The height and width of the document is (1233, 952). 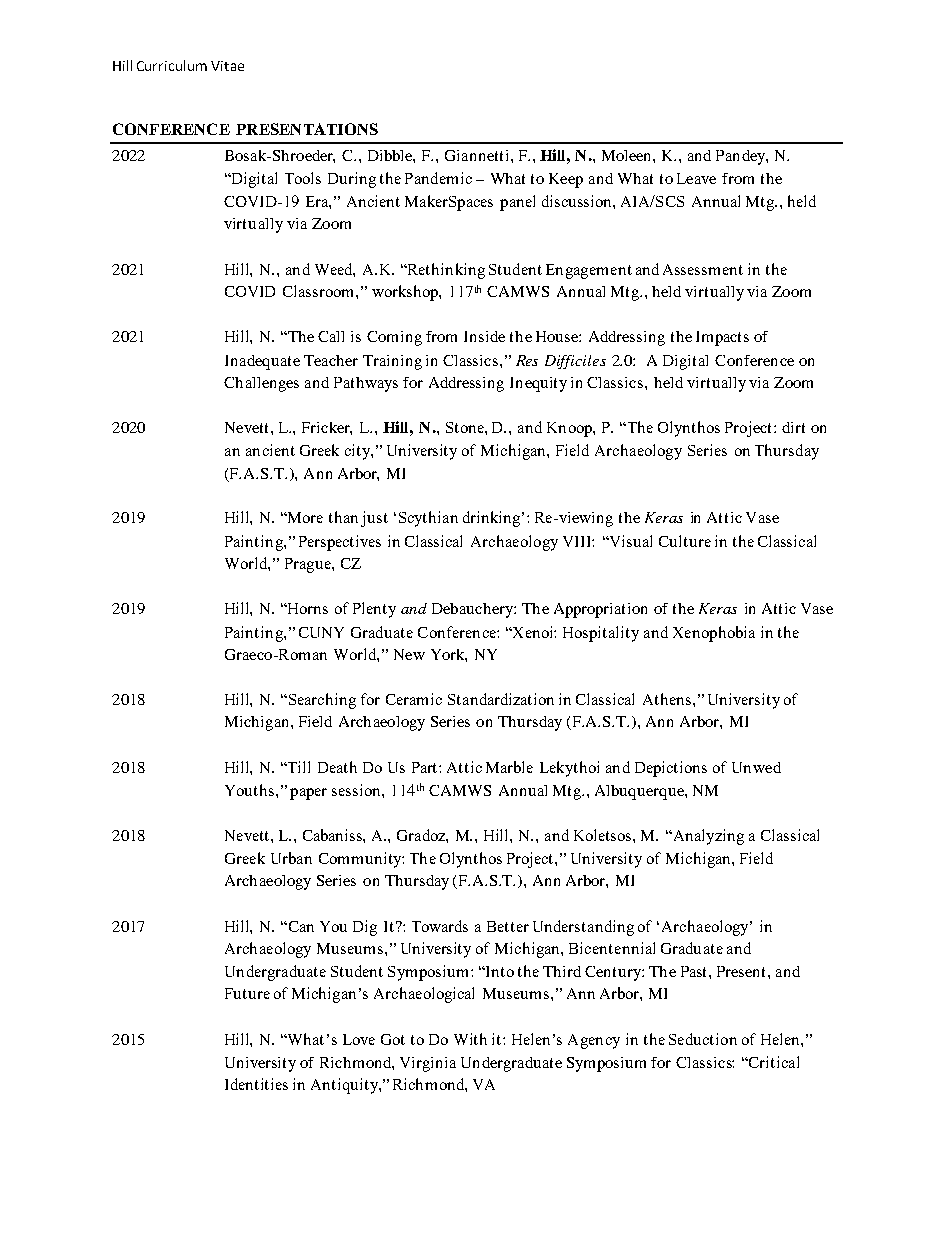 I want to click on Culture, so click(x=685, y=541).
